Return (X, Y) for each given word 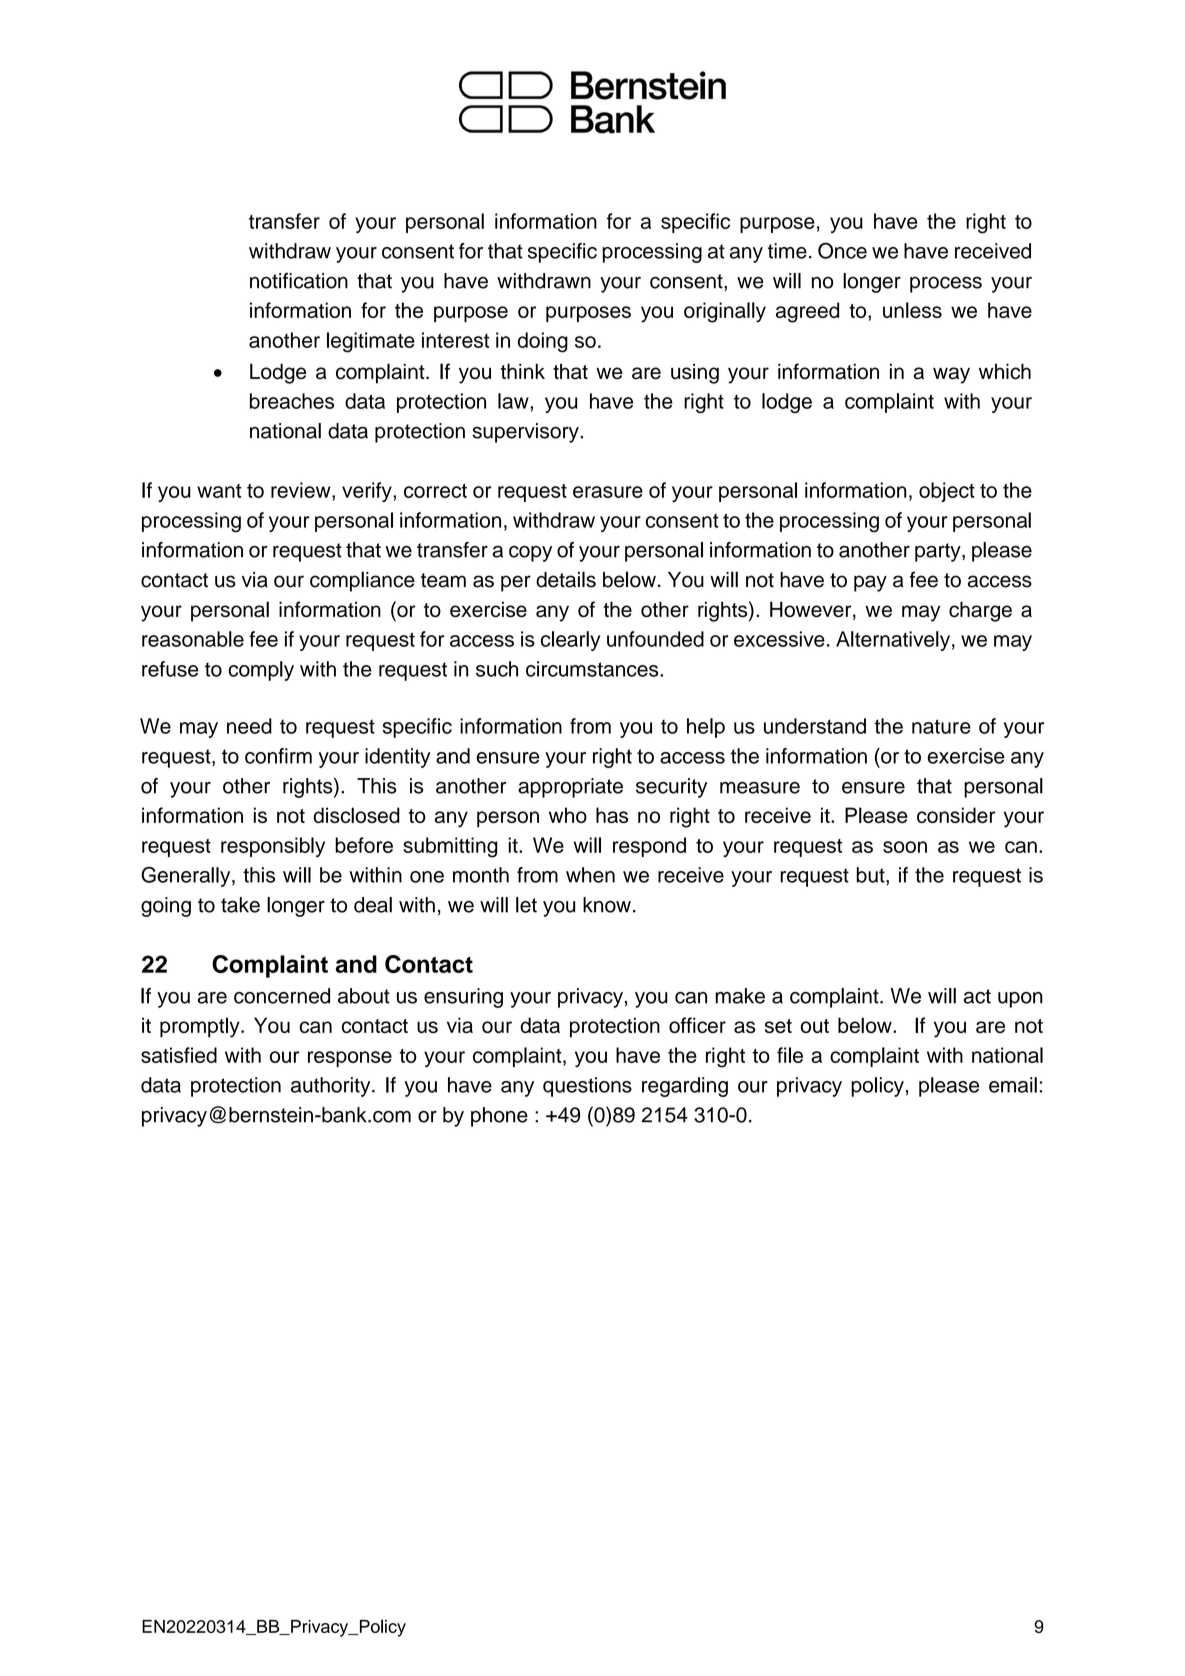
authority (332, 1087)
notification (299, 281)
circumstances (593, 669)
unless (912, 310)
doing (543, 342)
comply (261, 671)
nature (941, 726)
